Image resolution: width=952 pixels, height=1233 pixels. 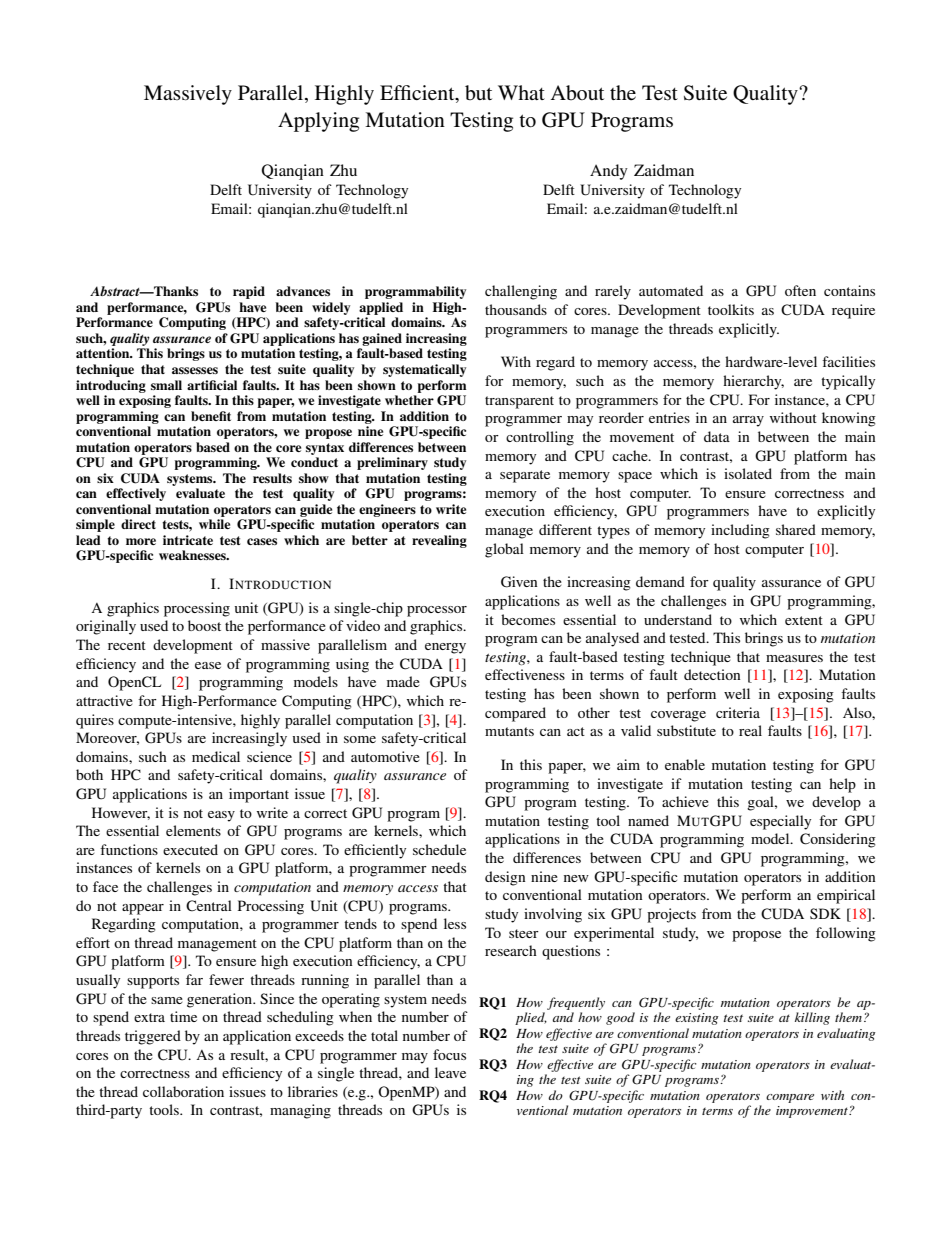 I want to click on design, so click(x=505, y=878).
